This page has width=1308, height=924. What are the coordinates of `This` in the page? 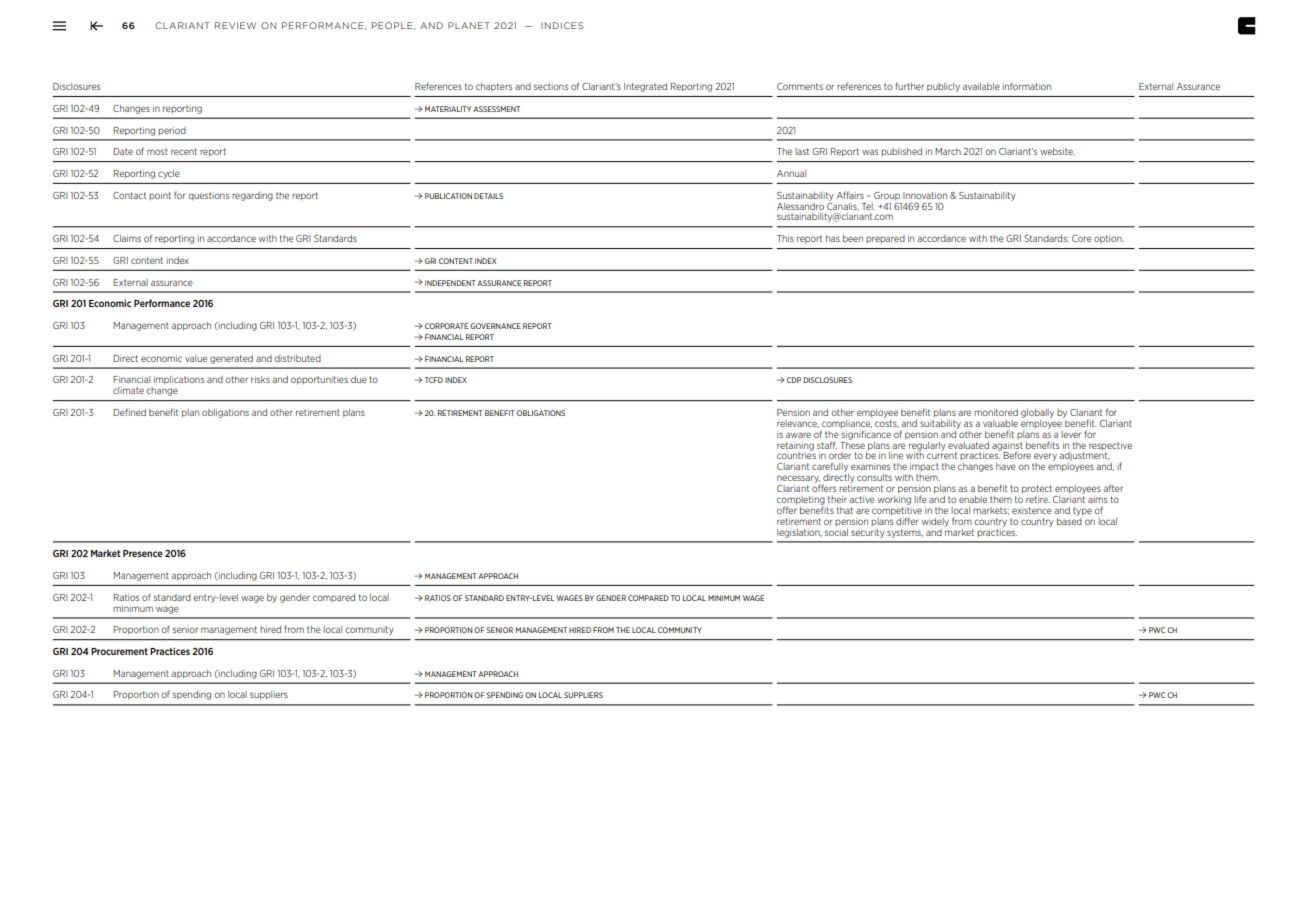 It's located at (785, 238).
